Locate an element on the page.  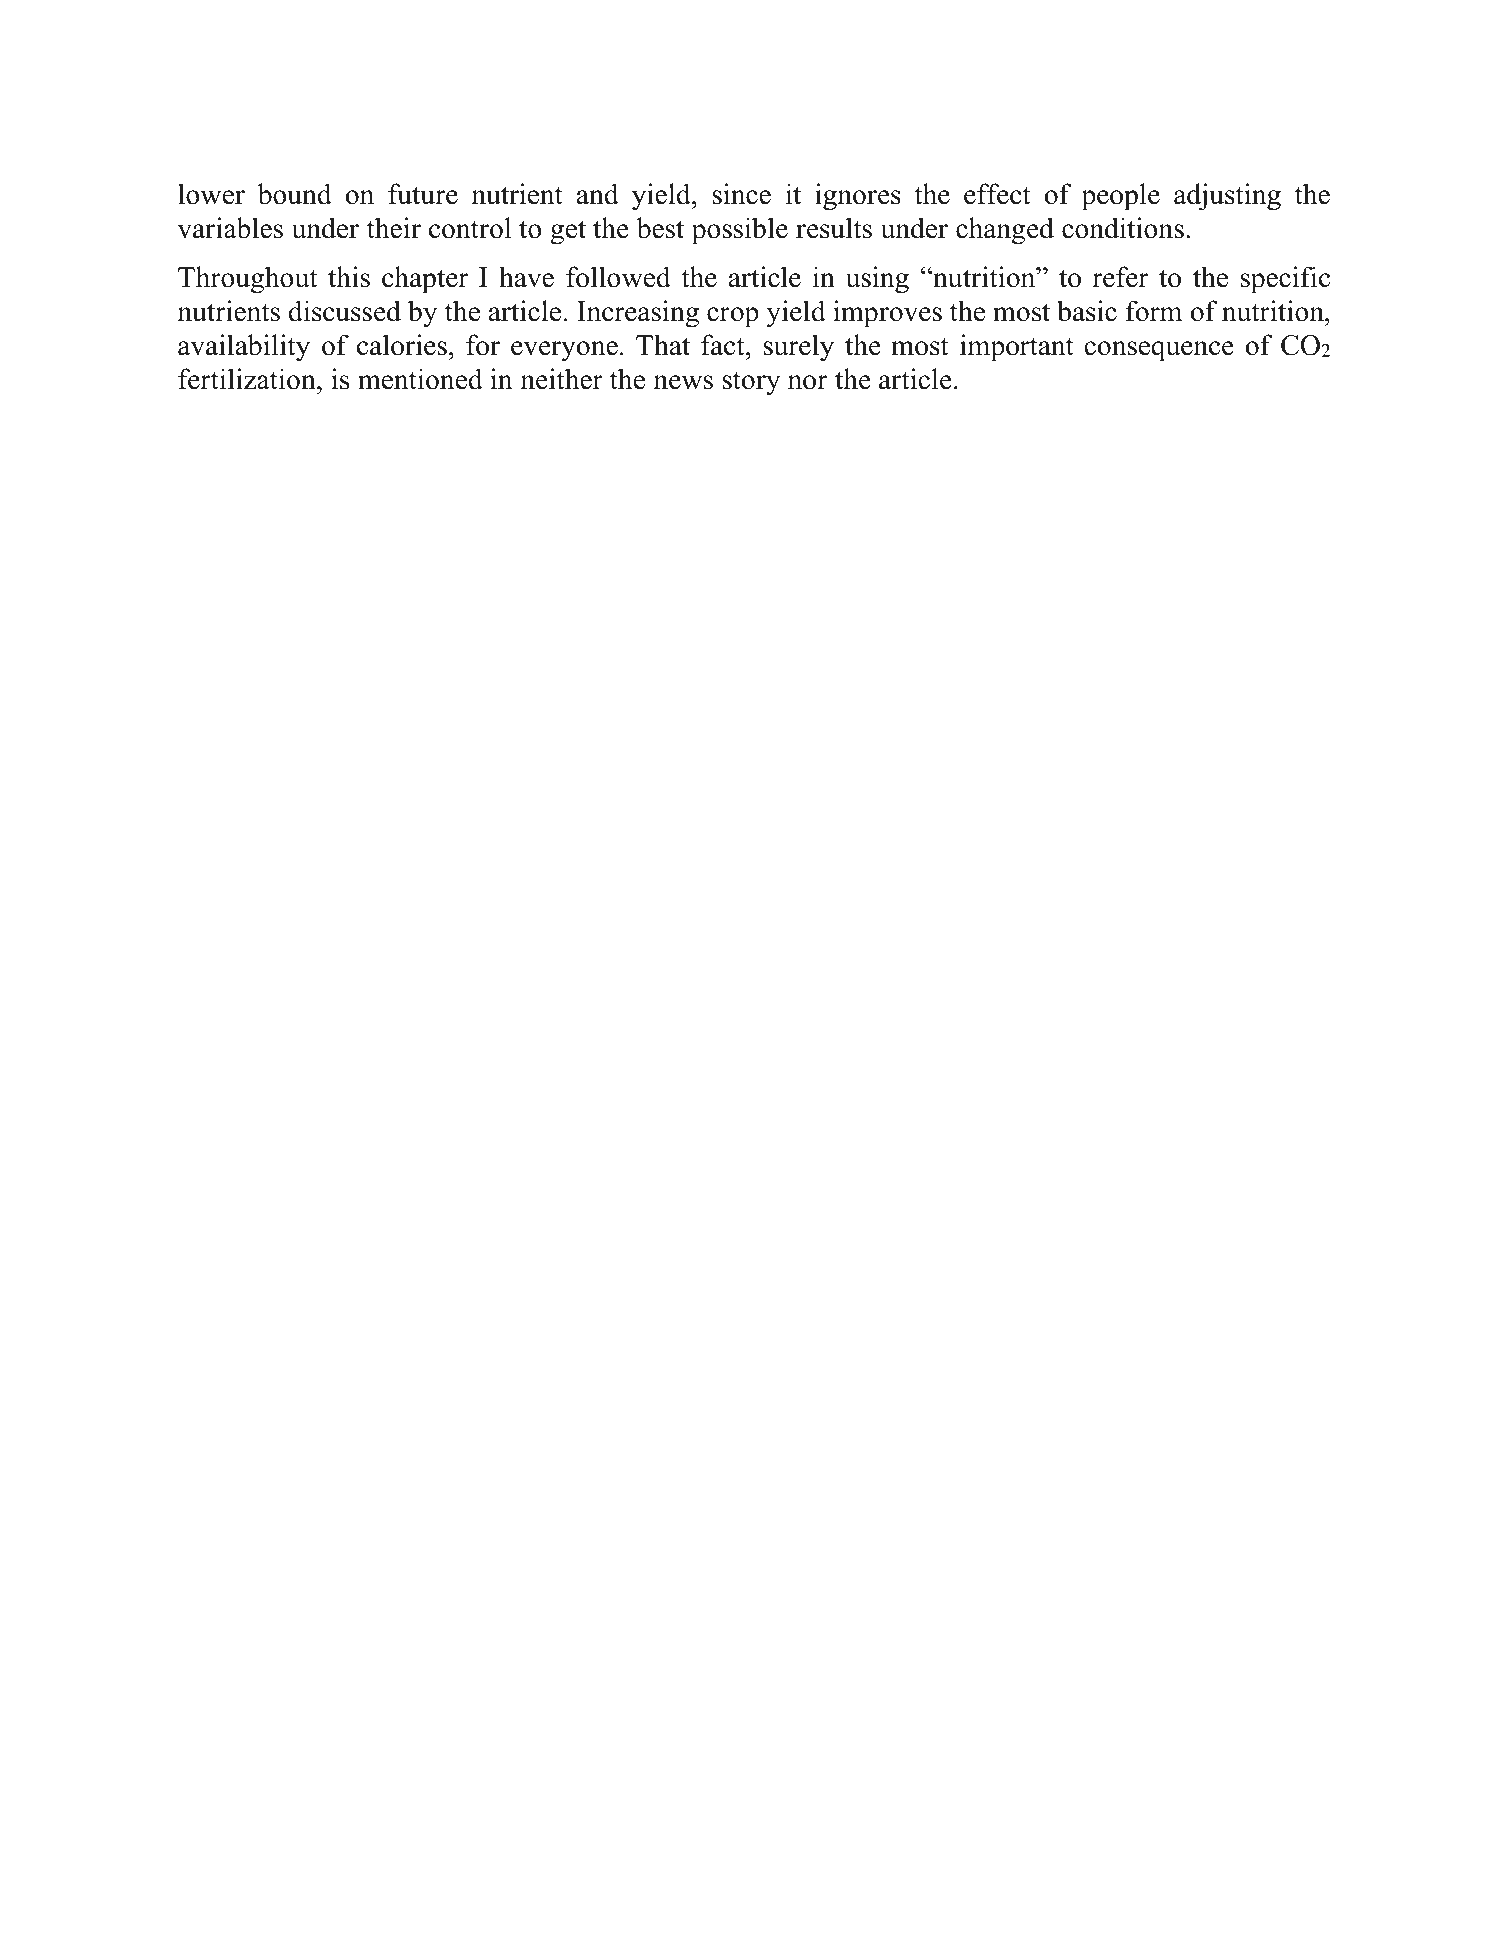
consequence is located at coordinates (1159, 351).
